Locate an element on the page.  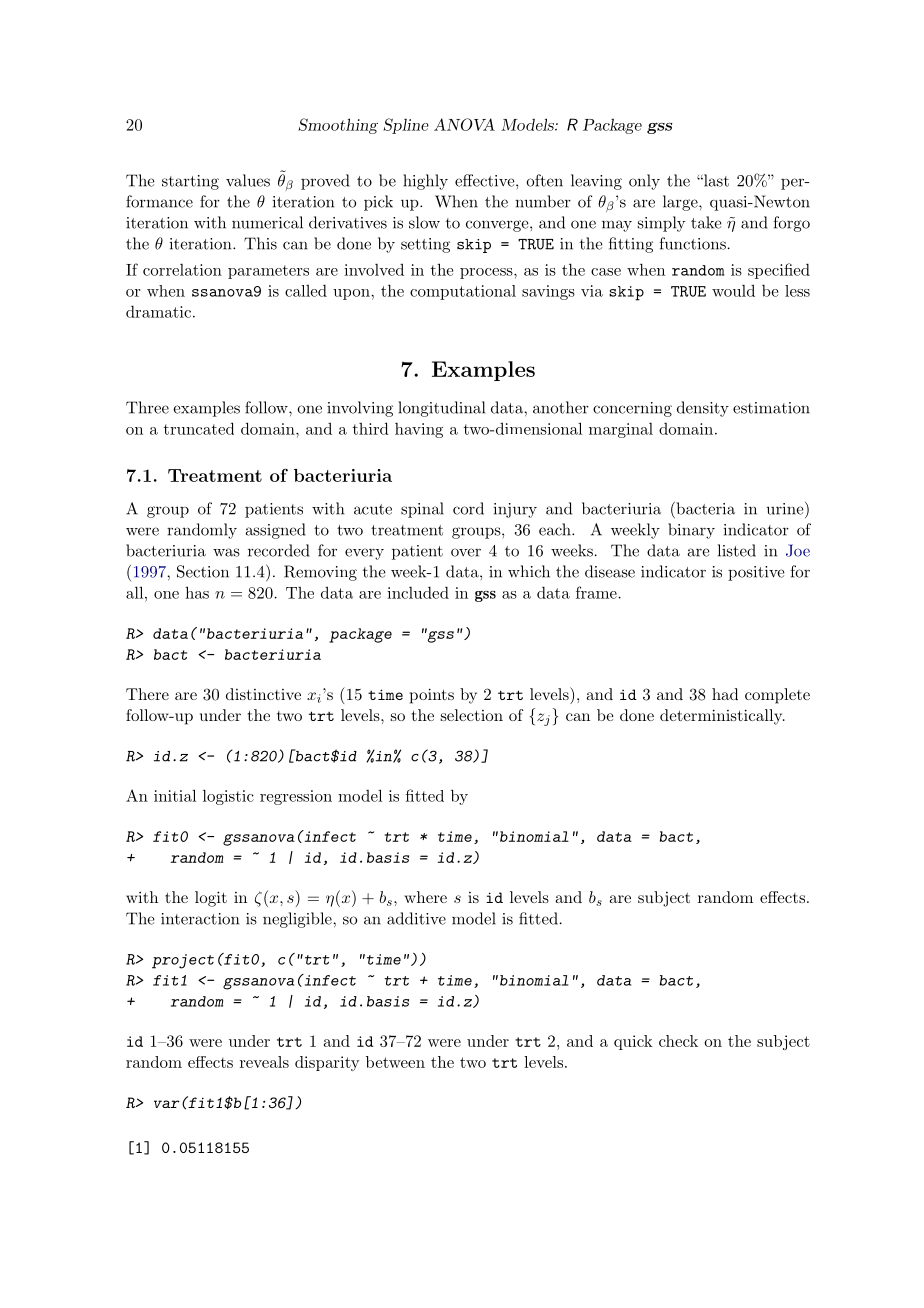
effective is located at coordinates (485, 180).
